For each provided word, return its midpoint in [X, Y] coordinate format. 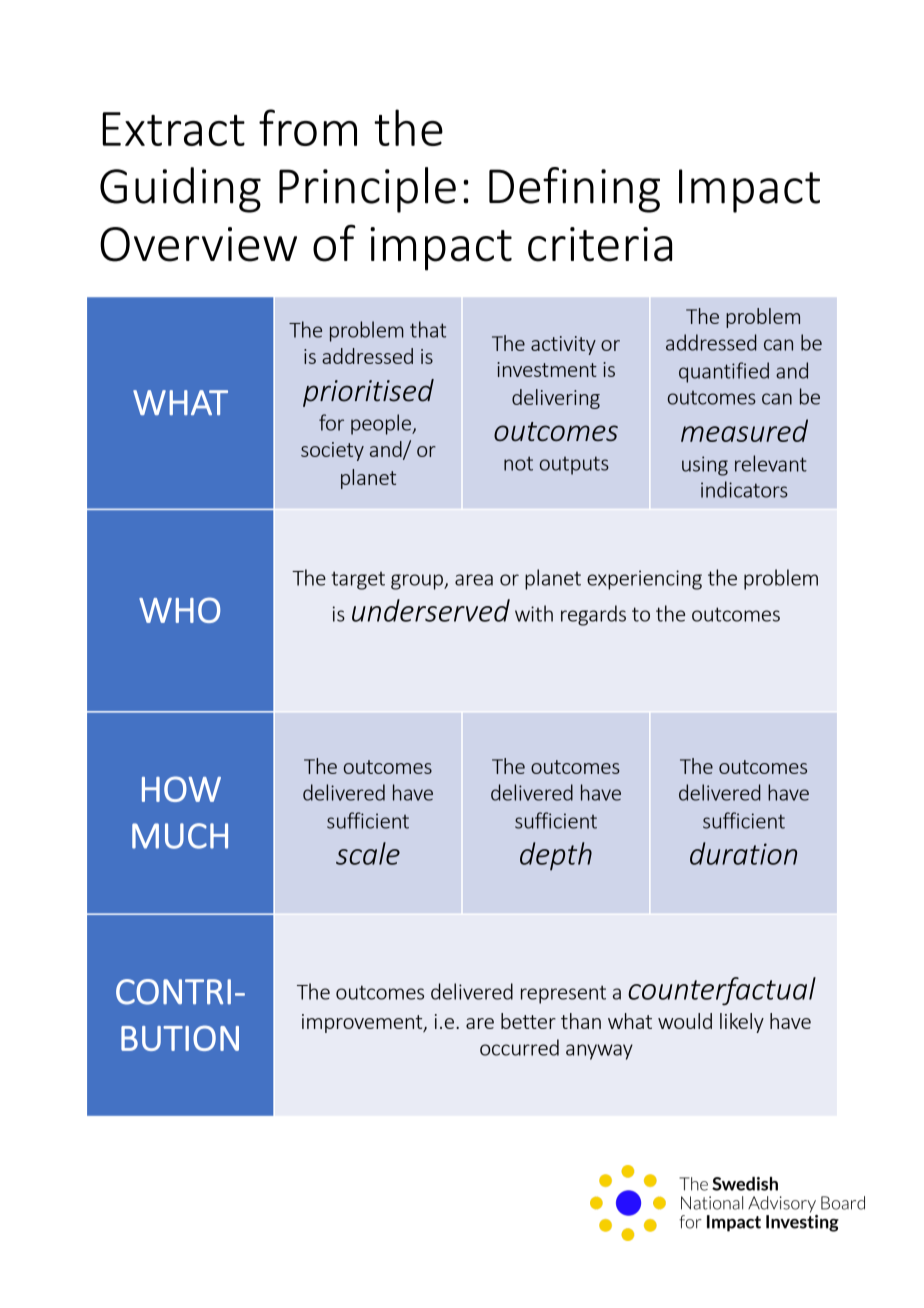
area [474, 580]
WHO [179, 610]
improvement [363, 1023]
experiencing [644, 580]
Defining [574, 190]
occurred [519, 1047]
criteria [600, 244]
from [308, 127]
